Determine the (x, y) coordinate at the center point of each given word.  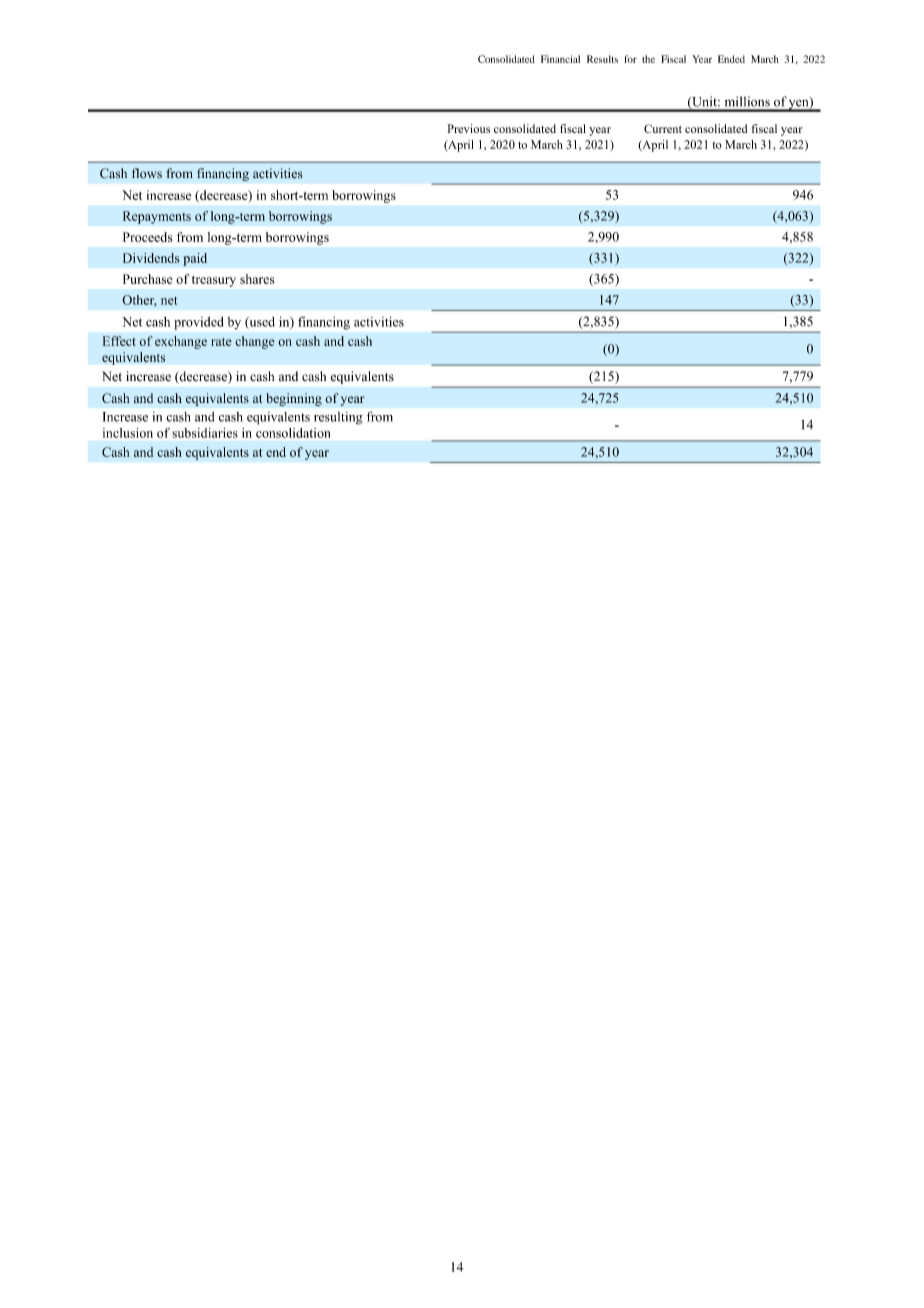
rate (221, 342)
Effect (119, 341)
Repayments (157, 217)
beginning (294, 399)
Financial (560, 59)
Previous (468, 128)
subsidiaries (205, 433)
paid (195, 259)
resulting (338, 418)
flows (147, 173)
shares (257, 279)
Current (663, 128)
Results (602, 59)
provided (199, 323)
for (631, 59)
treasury (214, 281)
